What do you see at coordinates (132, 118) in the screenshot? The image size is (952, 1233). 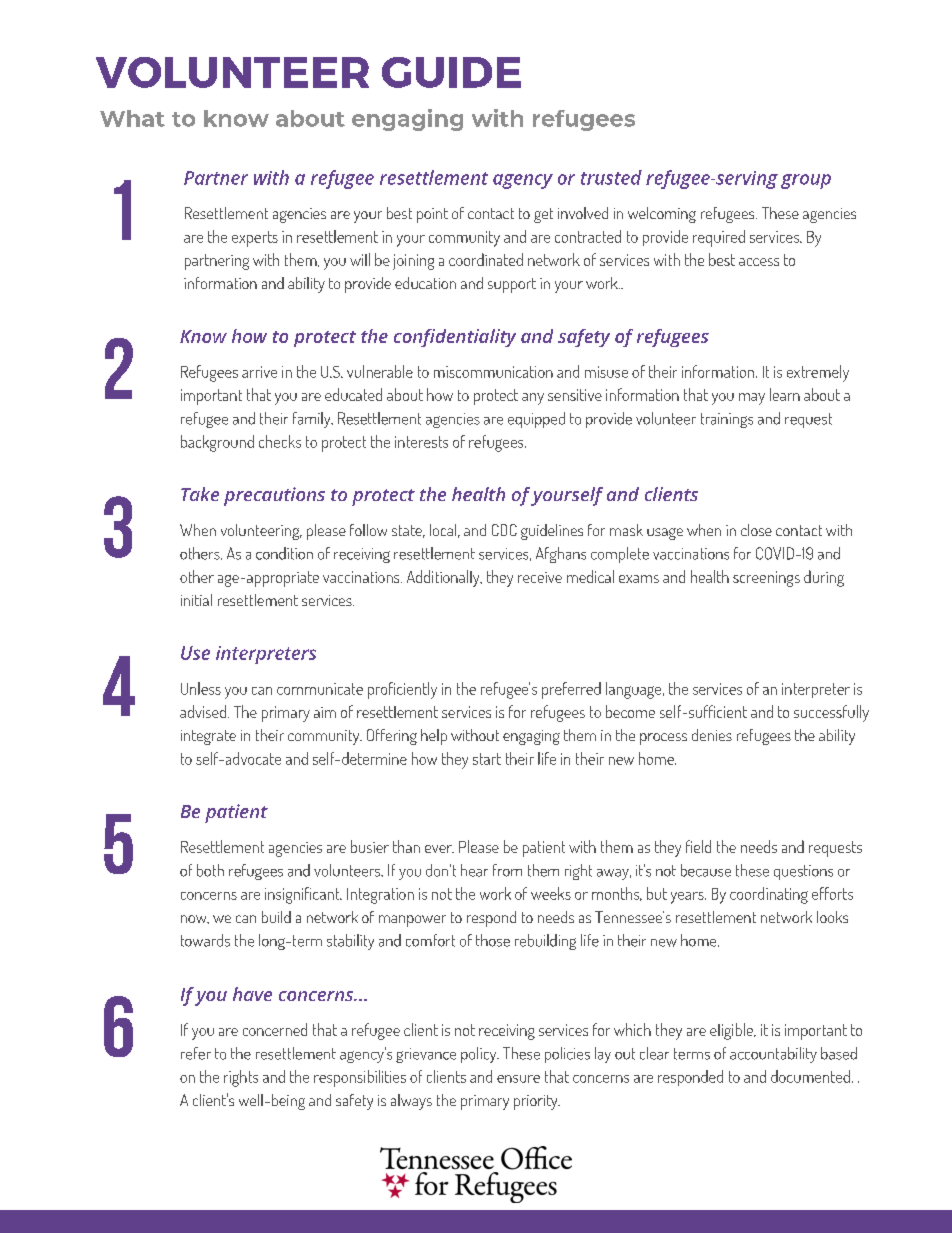 I see `What` at bounding box center [132, 118].
